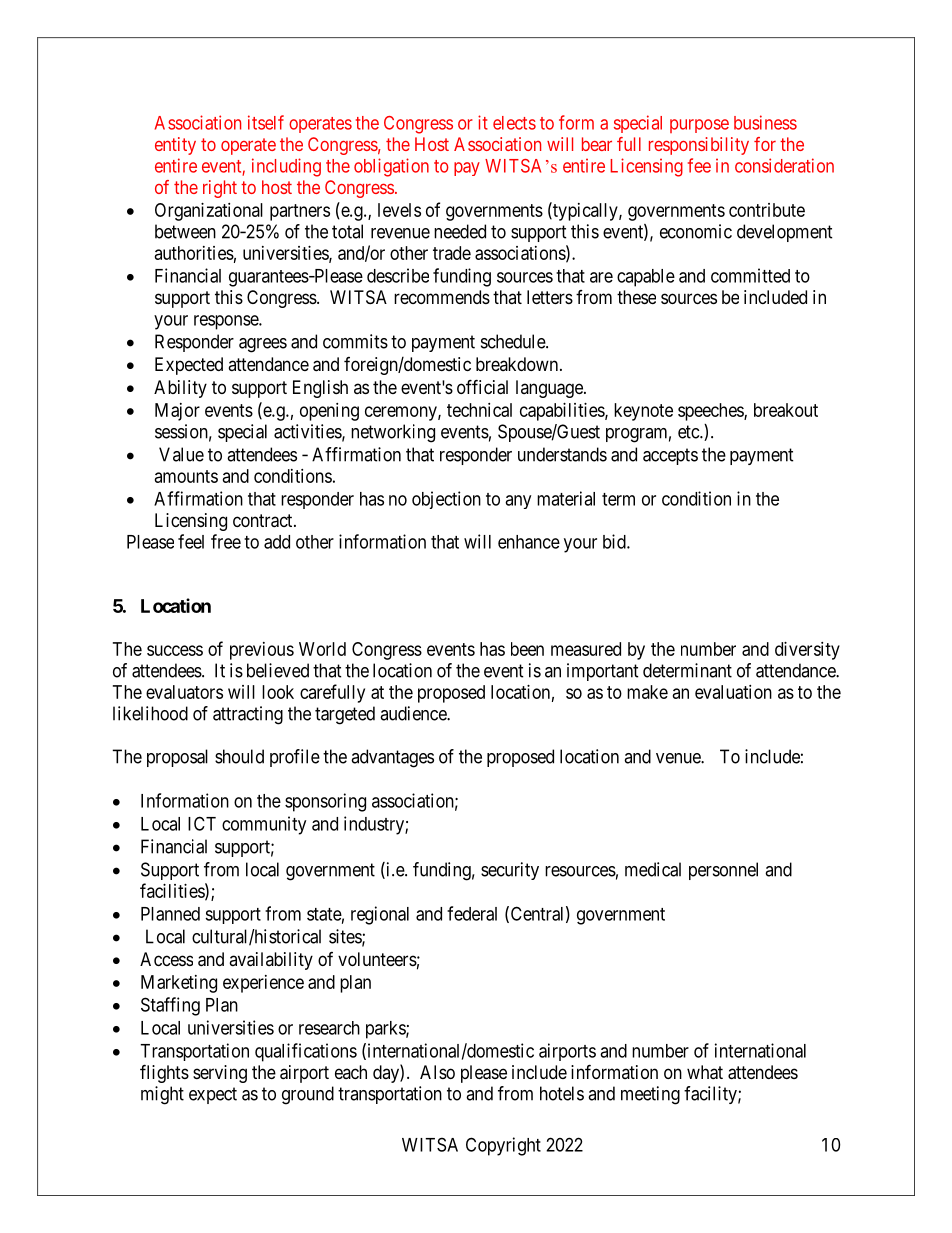 This screenshot has width=952, height=1233. What do you see at coordinates (266, 122) in the screenshot?
I see `itself` at bounding box center [266, 122].
